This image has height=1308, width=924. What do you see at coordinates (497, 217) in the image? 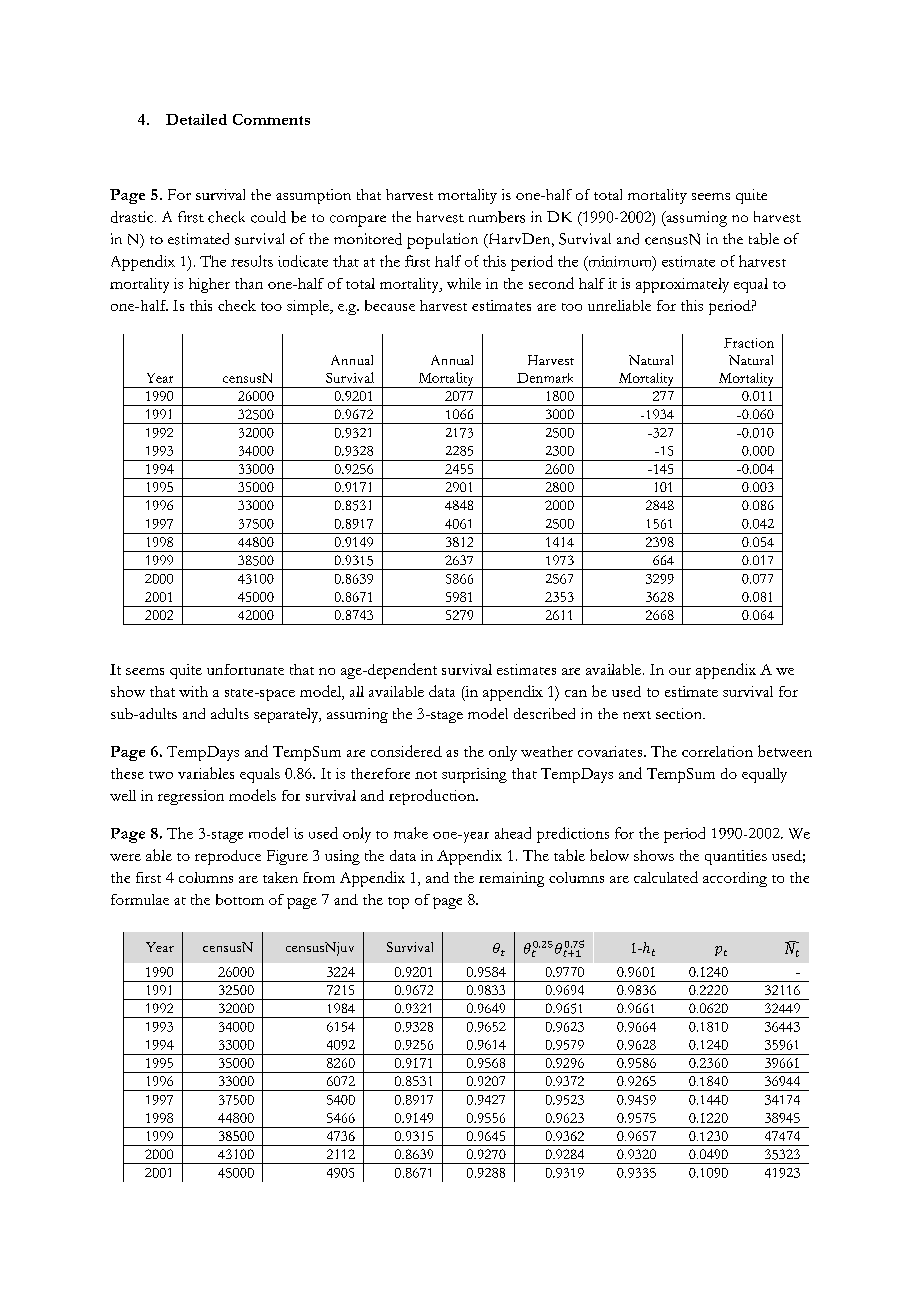
I see `numbers` at bounding box center [497, 217].
